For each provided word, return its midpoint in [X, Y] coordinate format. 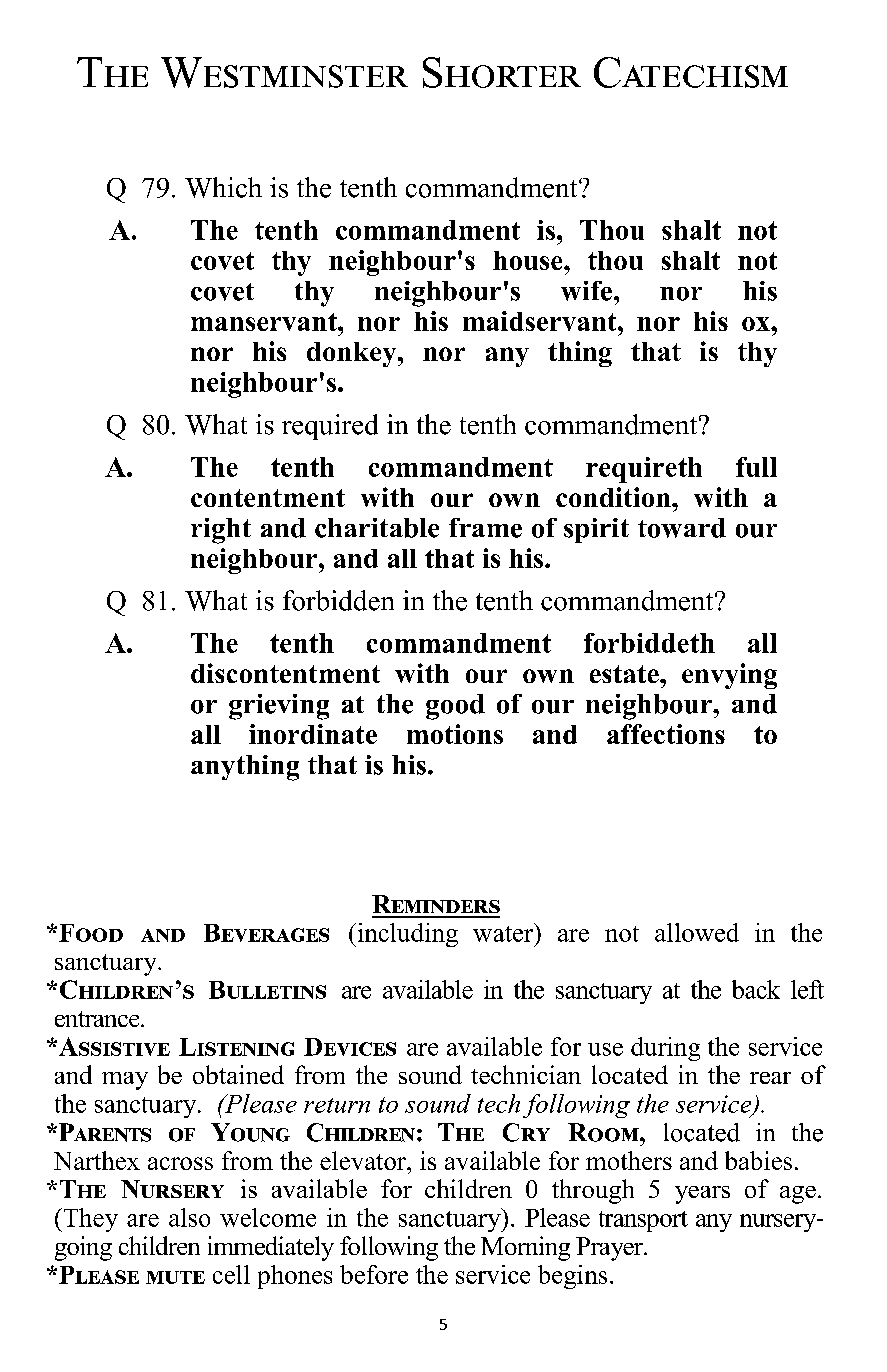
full [756, 467]
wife [586, 291]
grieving [279, 707]
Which [223, 187]
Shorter [502, 72]
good [455, 707]
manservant [265, 322]
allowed [697, 932]
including [406, 935]
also [189, 1217]
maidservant [541, 321]
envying [729, 676]
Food [91, 933]
